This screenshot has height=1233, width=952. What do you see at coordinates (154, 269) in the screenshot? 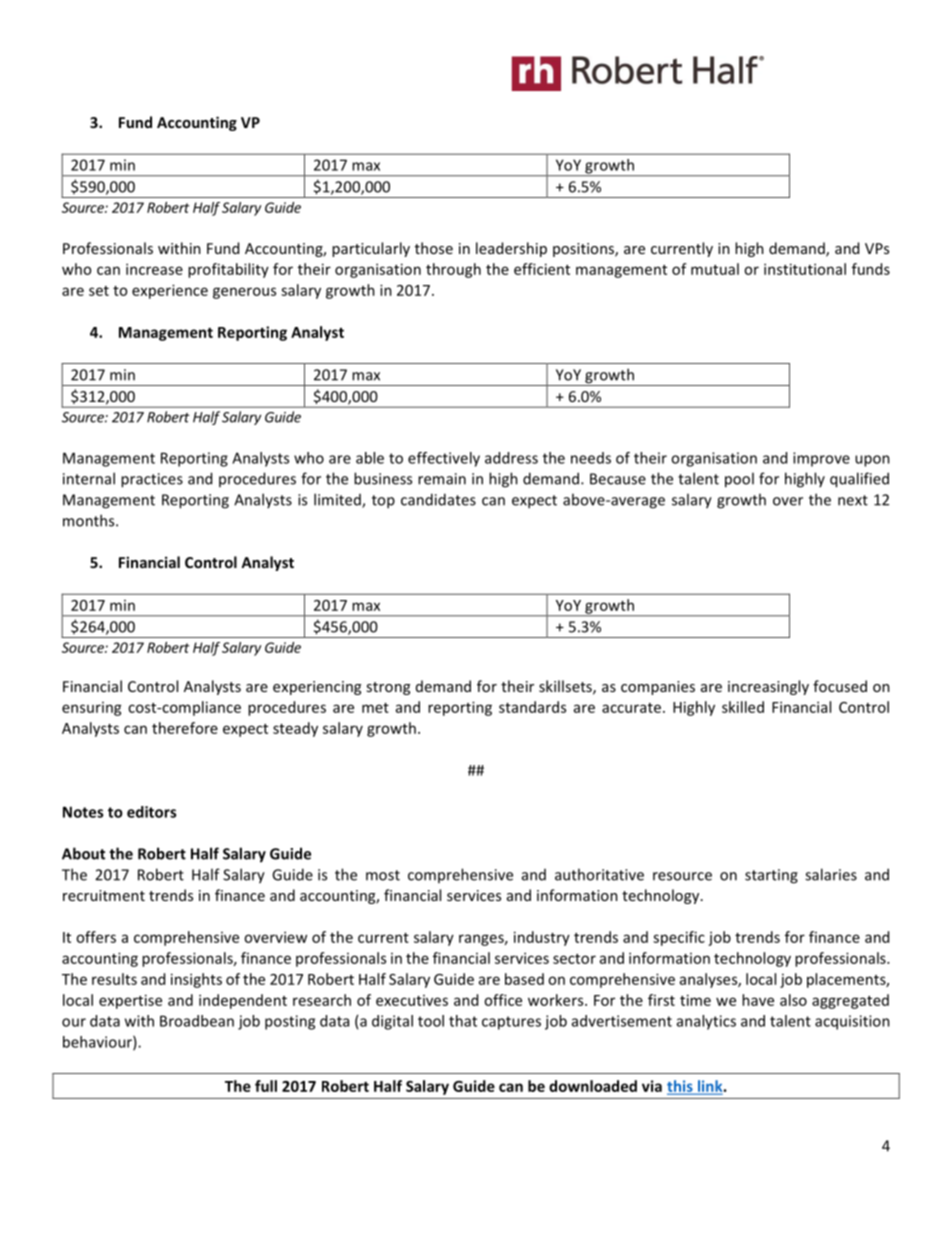
I see `increase` at bounding box center [154, 269].
